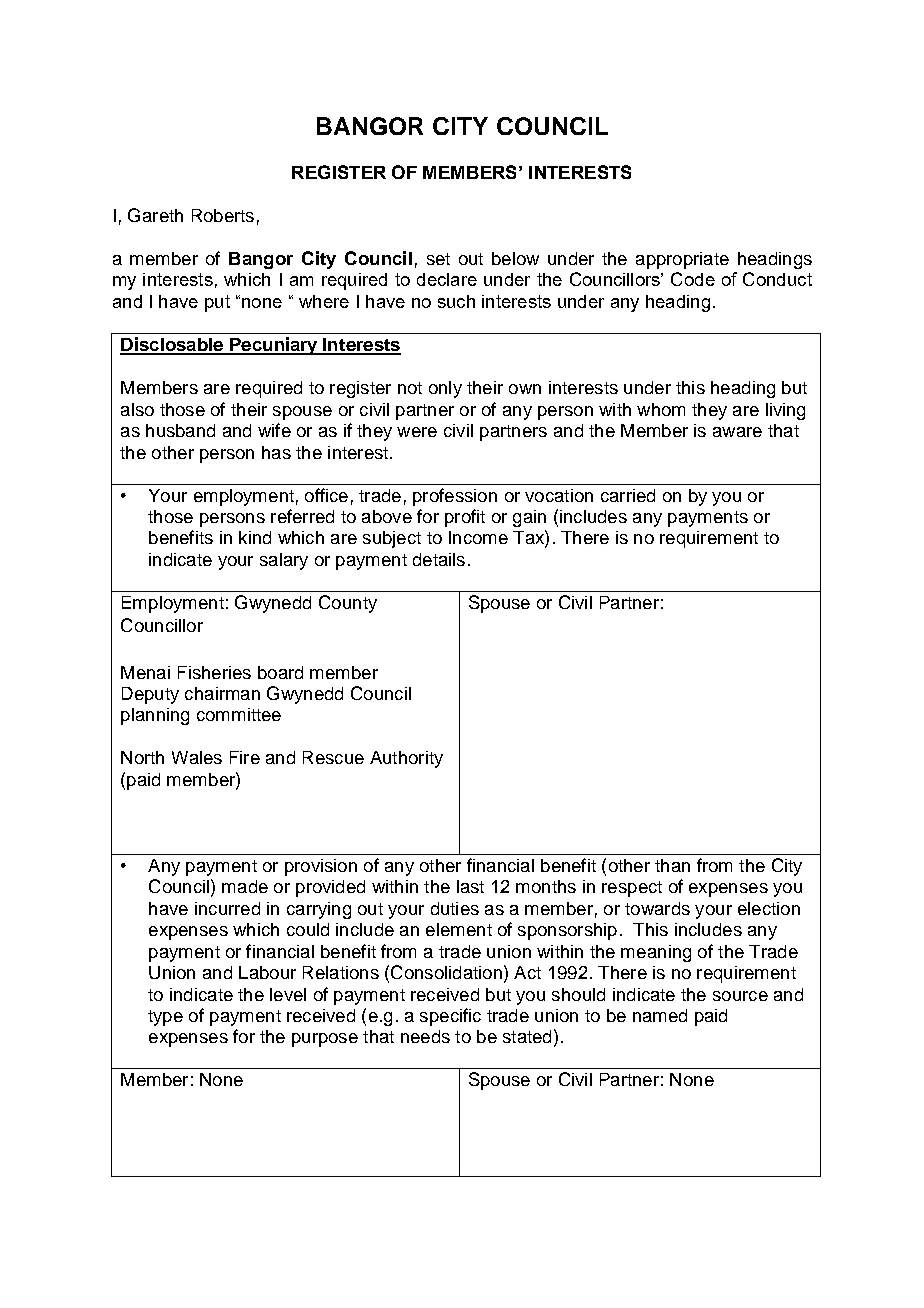  I want to click on aware, so click(737, 432).
